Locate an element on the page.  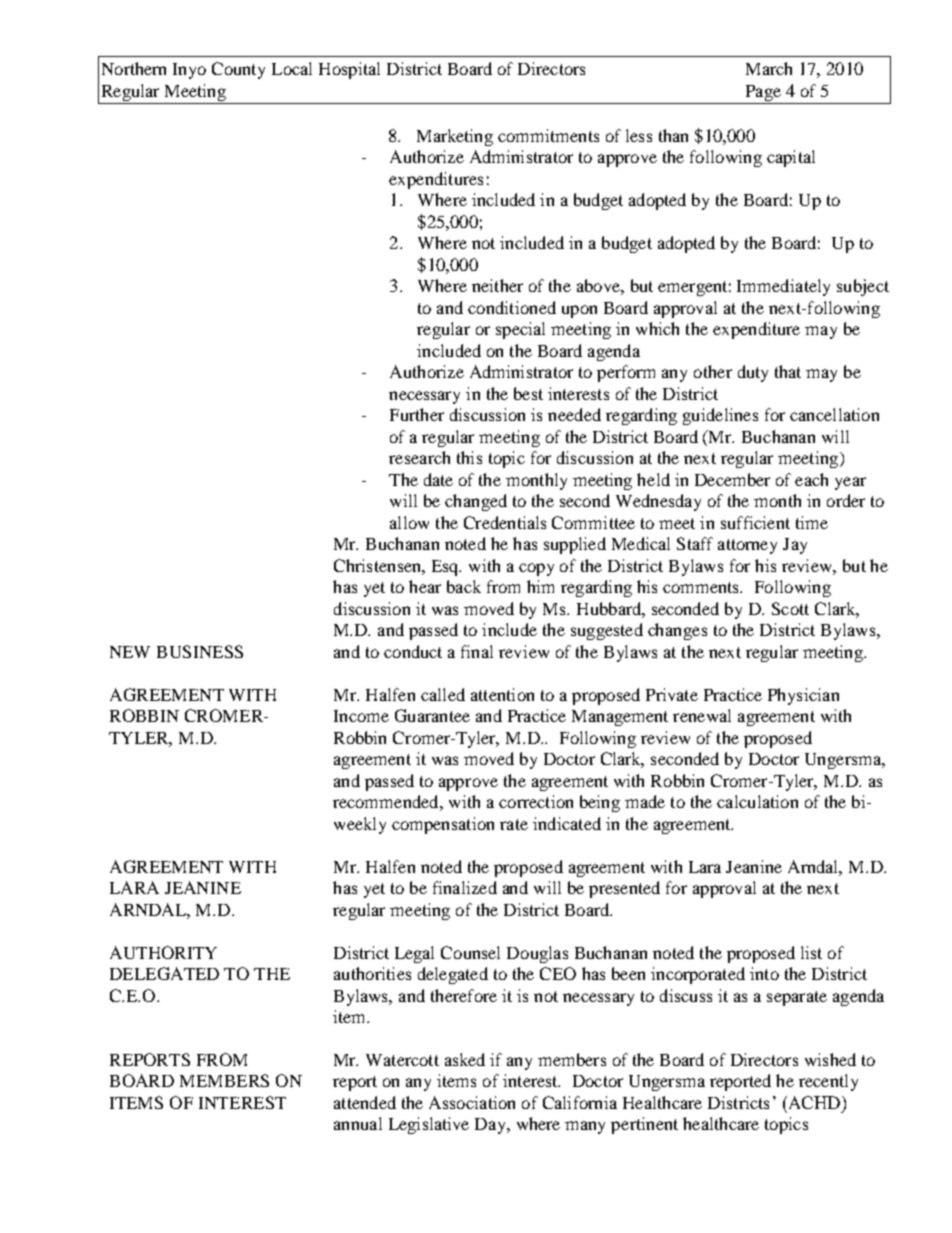
Page is located at coordinates (763, 93).
